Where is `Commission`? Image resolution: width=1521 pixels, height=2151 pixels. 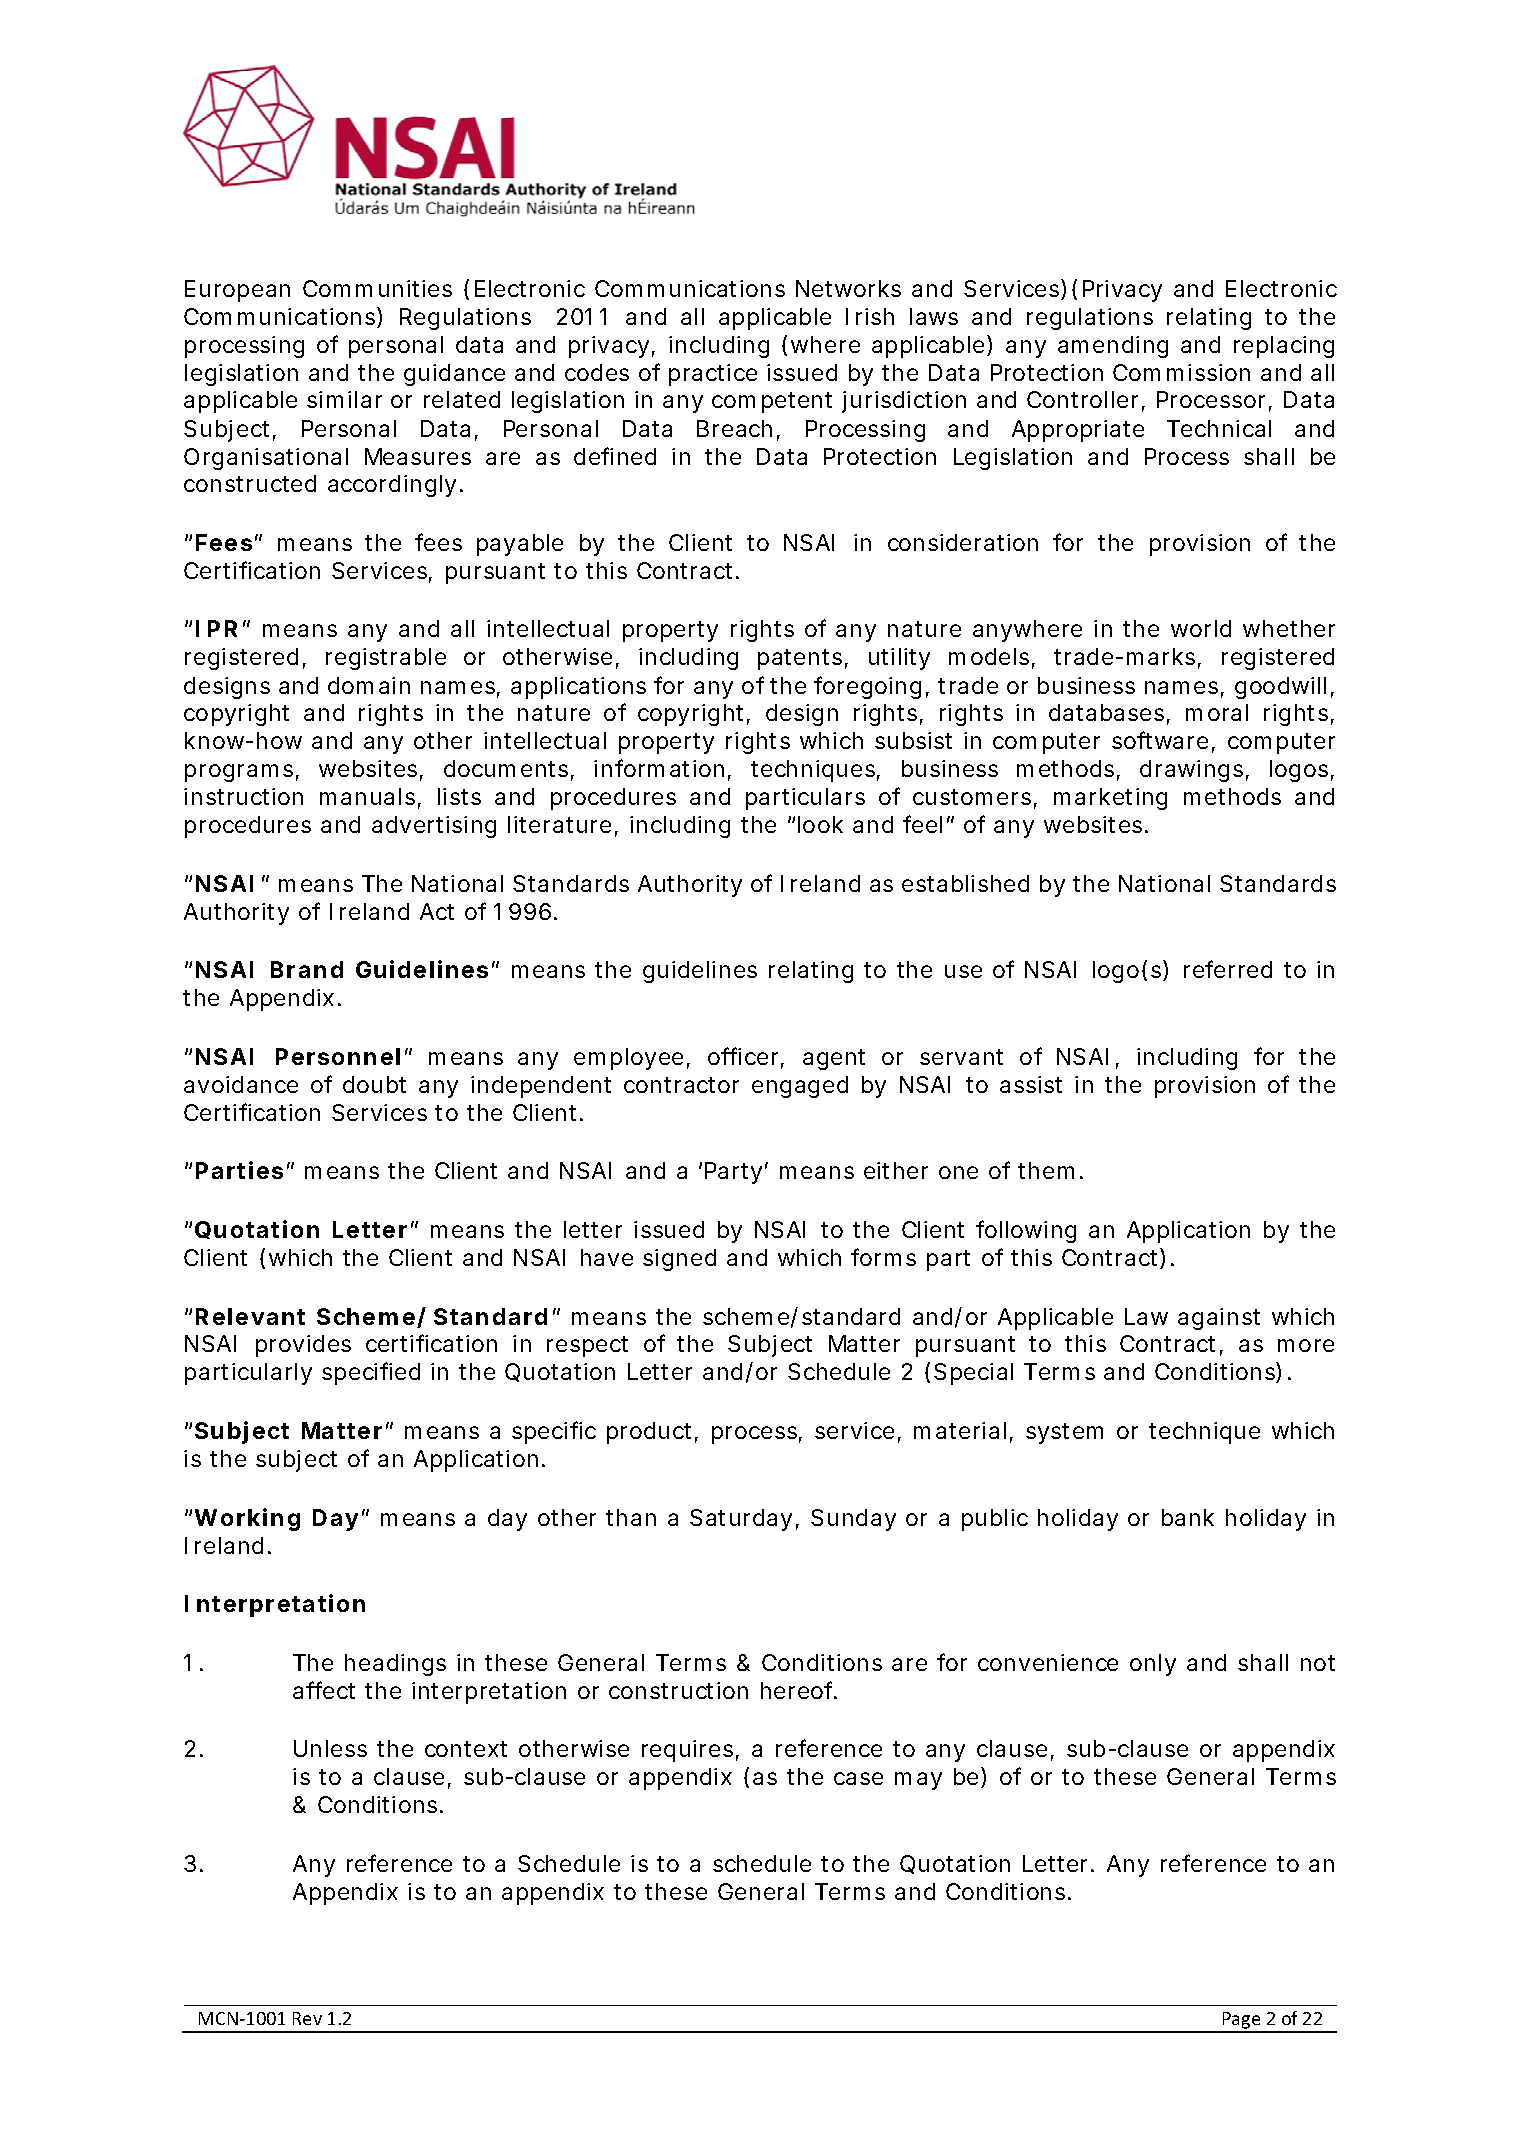
Commission is located at coordinates (1181, 372).
